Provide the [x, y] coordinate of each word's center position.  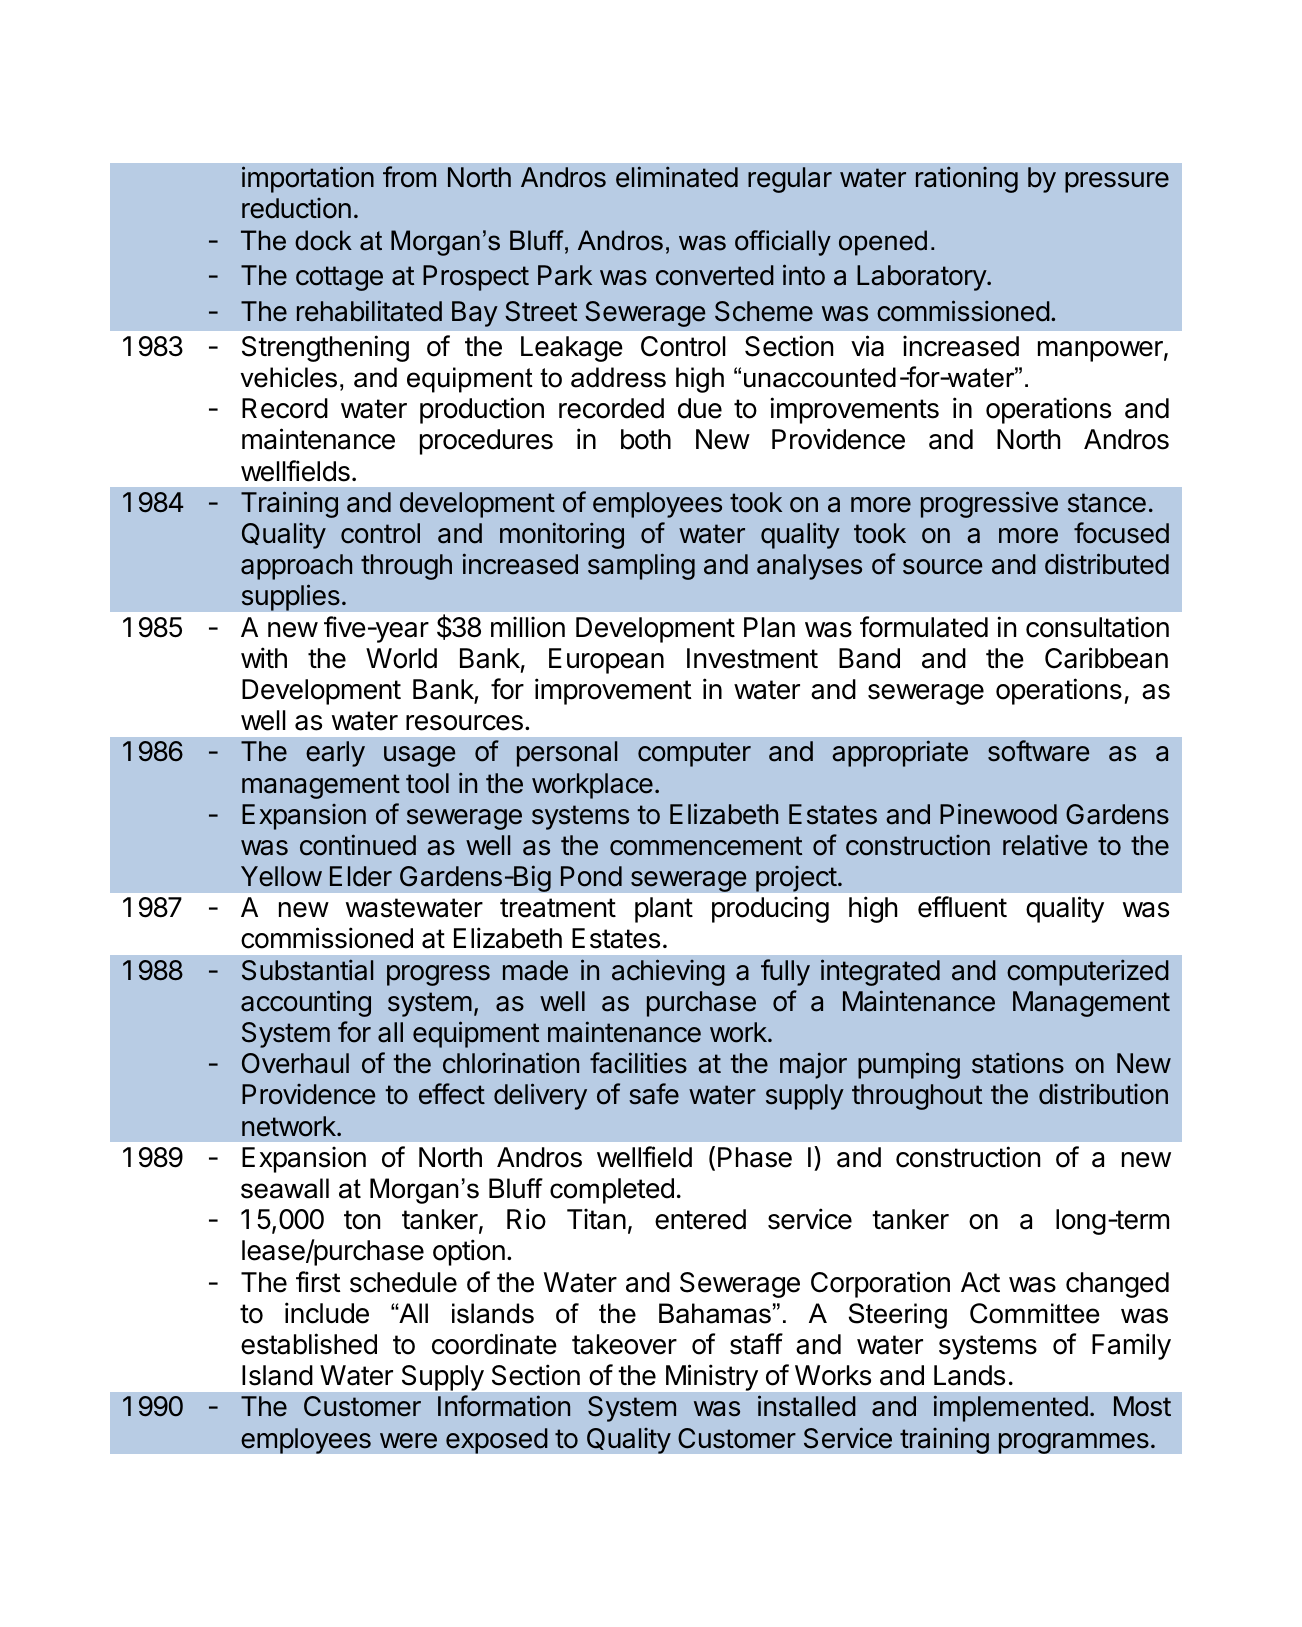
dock [323, 240]
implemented [1011, 1408]
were [408, 1441]
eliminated [677, 177]
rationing [967, 179]
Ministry [712, 1378]
